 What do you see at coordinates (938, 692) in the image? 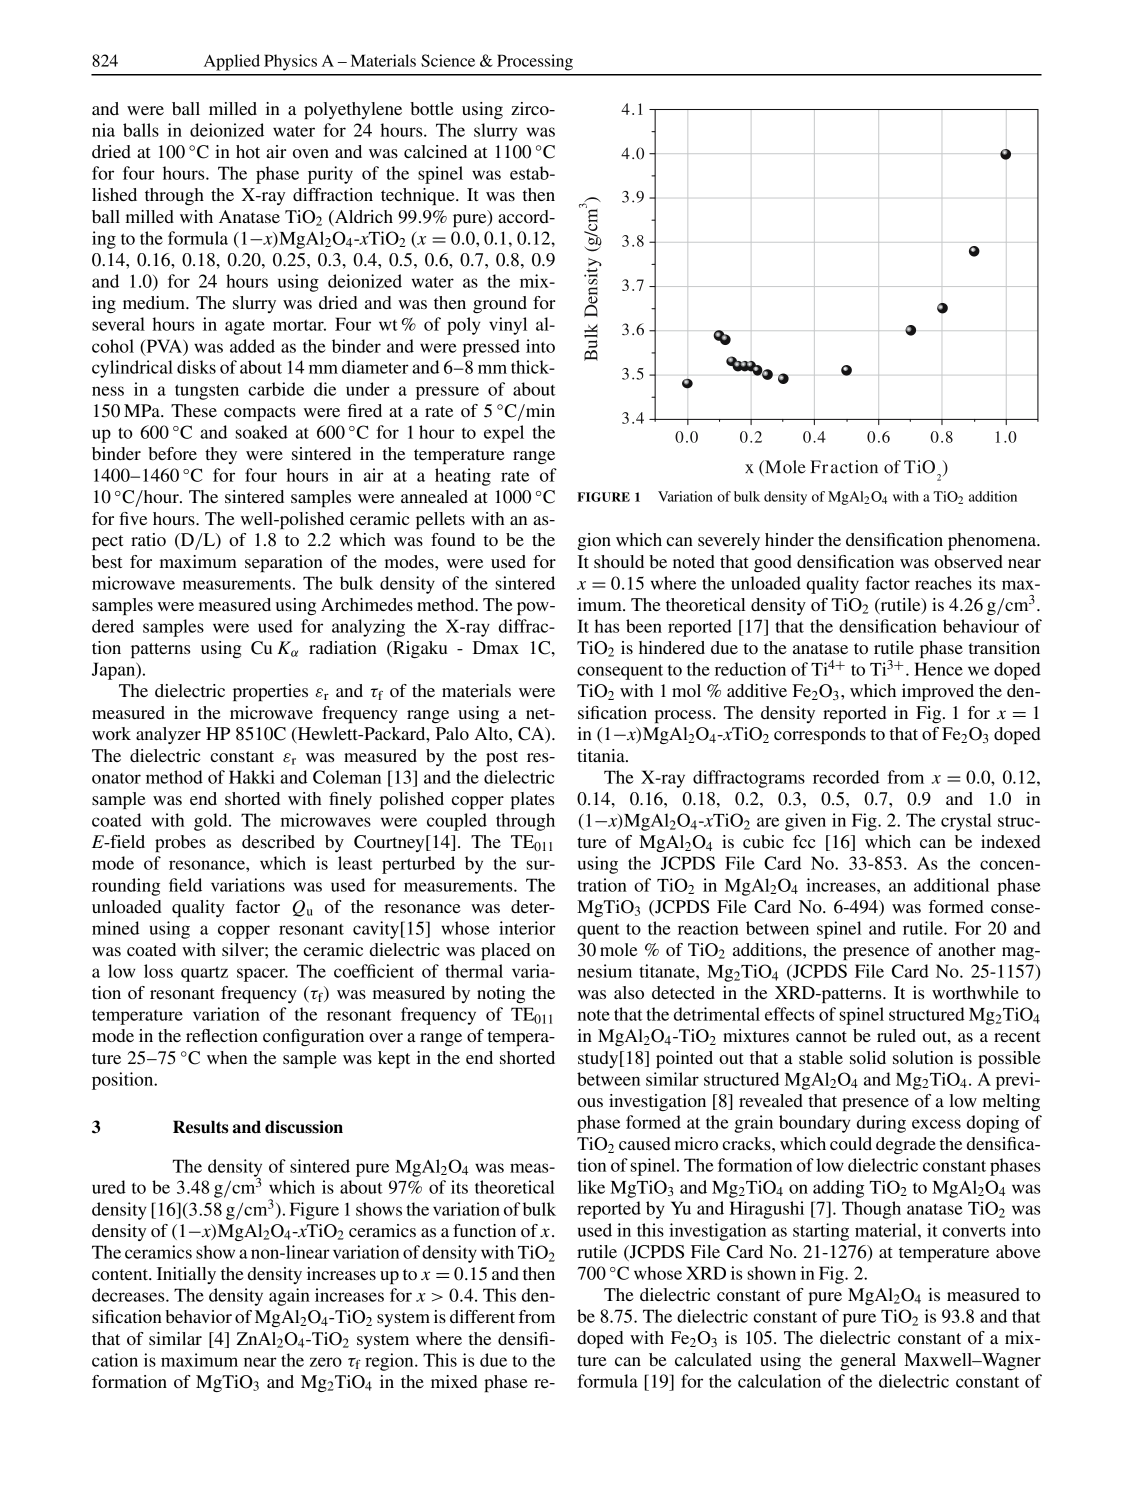
I see `improved` at bounding box center [938, 692].
